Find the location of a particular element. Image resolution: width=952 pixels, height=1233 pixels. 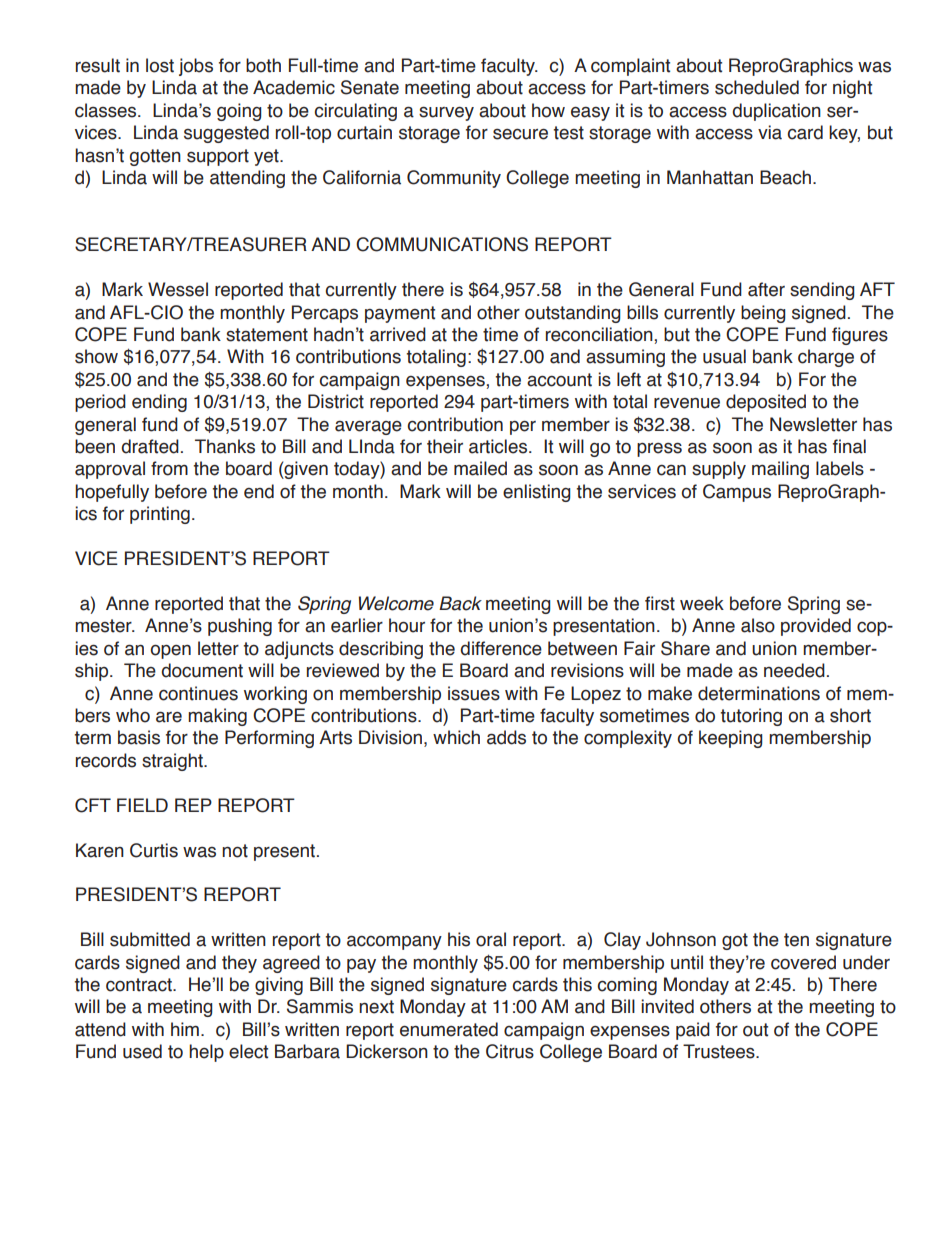

Trustees is located at coordinates (720, 1051).
